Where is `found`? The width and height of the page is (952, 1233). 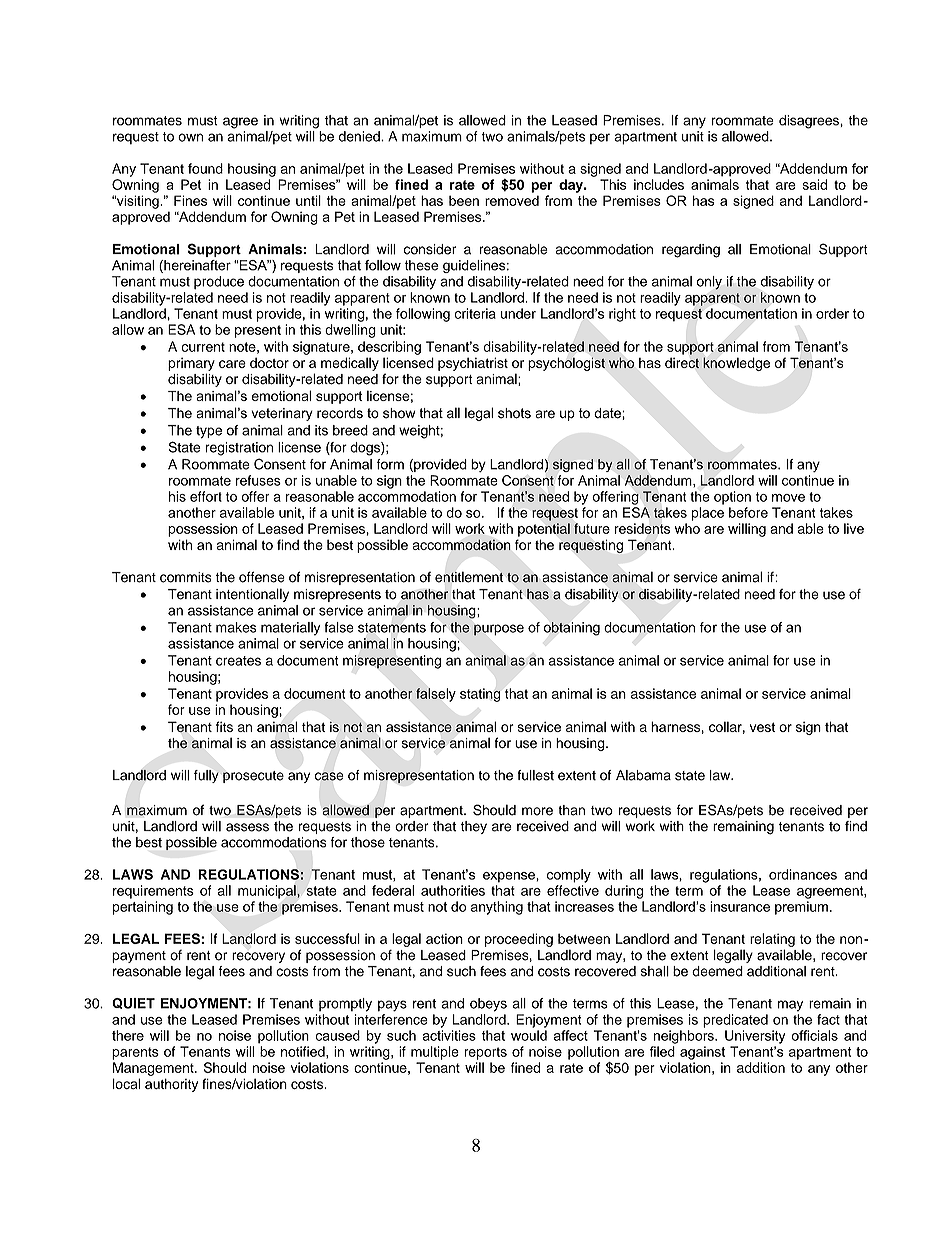
found is located at coordinates (205, 168).
